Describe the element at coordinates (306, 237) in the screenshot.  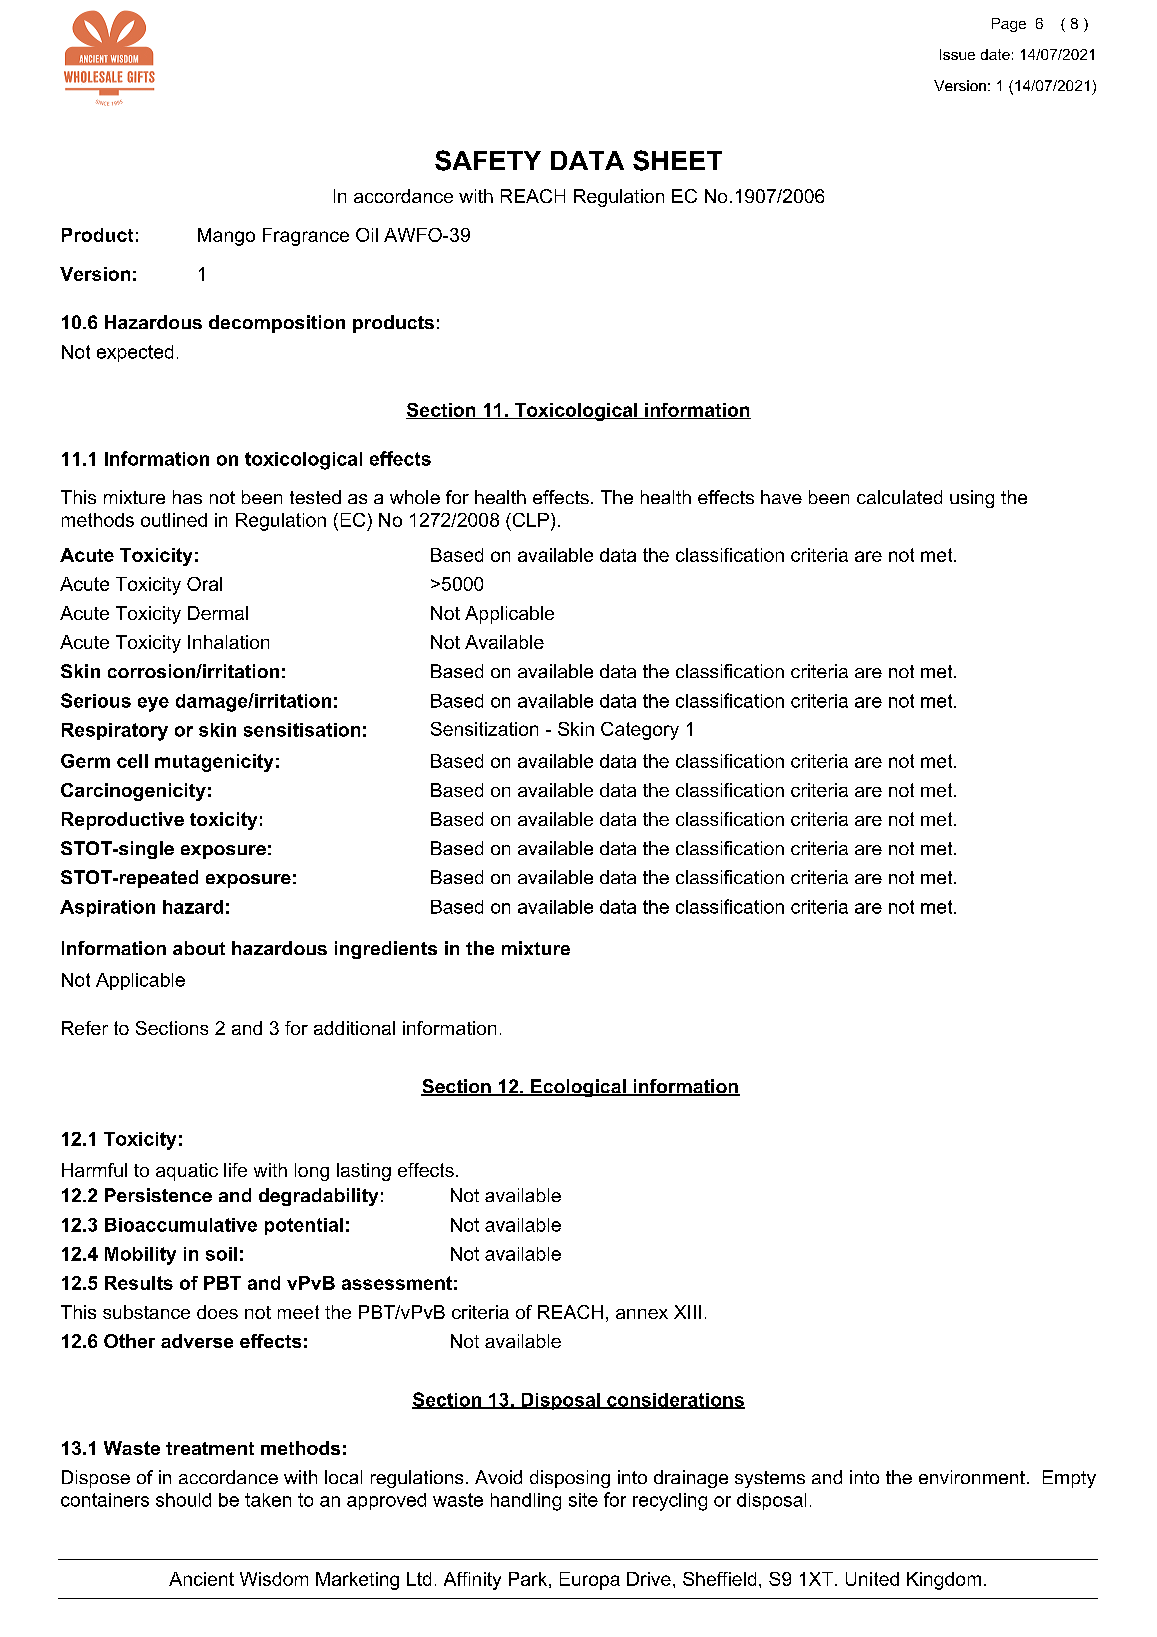
I see `Fragrance` at that location.
